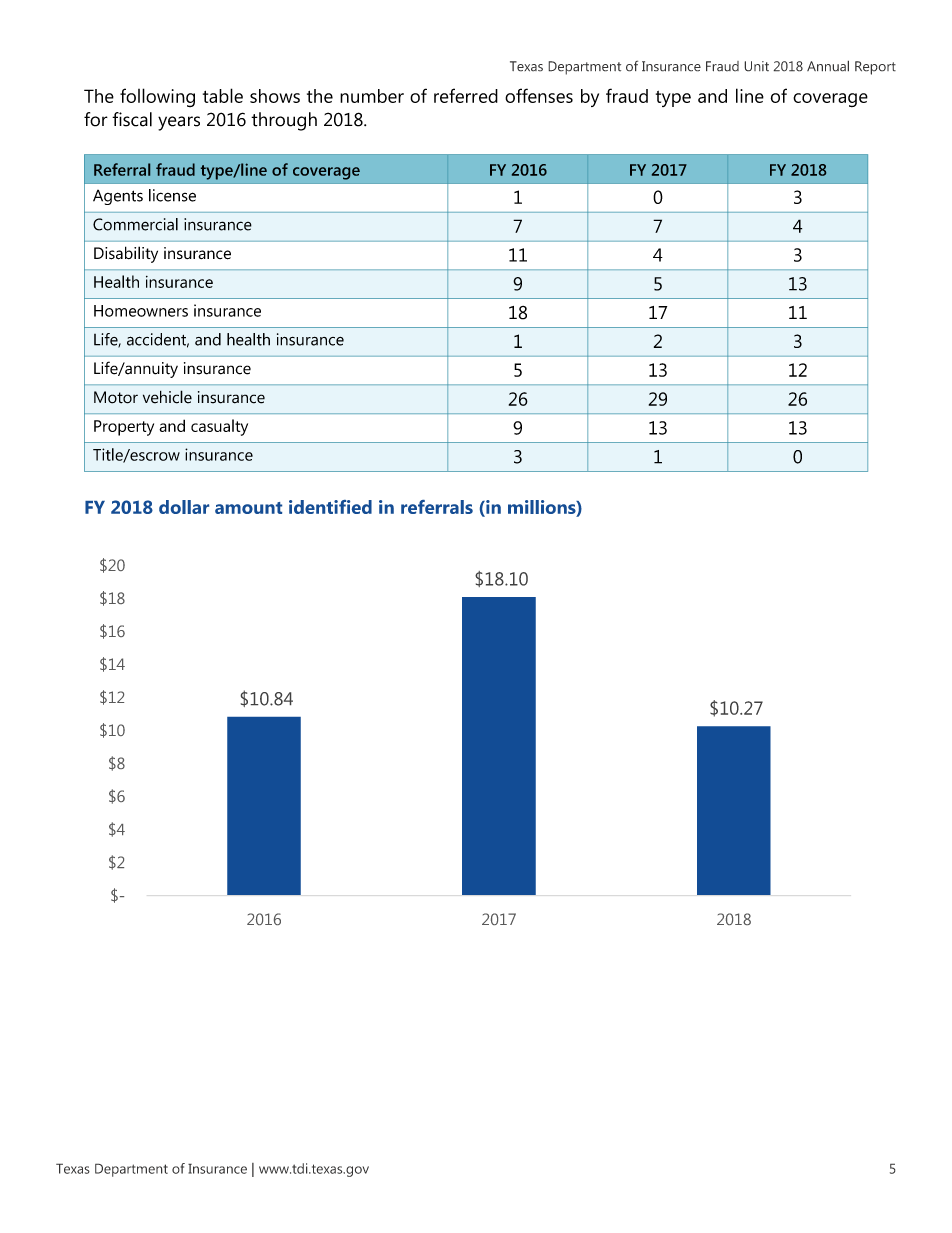 The width and height of the image is (952, 1233). What do you see at coordinates (539, 95) in the image?
I see `offenses` at bounding box center [539, 95].
